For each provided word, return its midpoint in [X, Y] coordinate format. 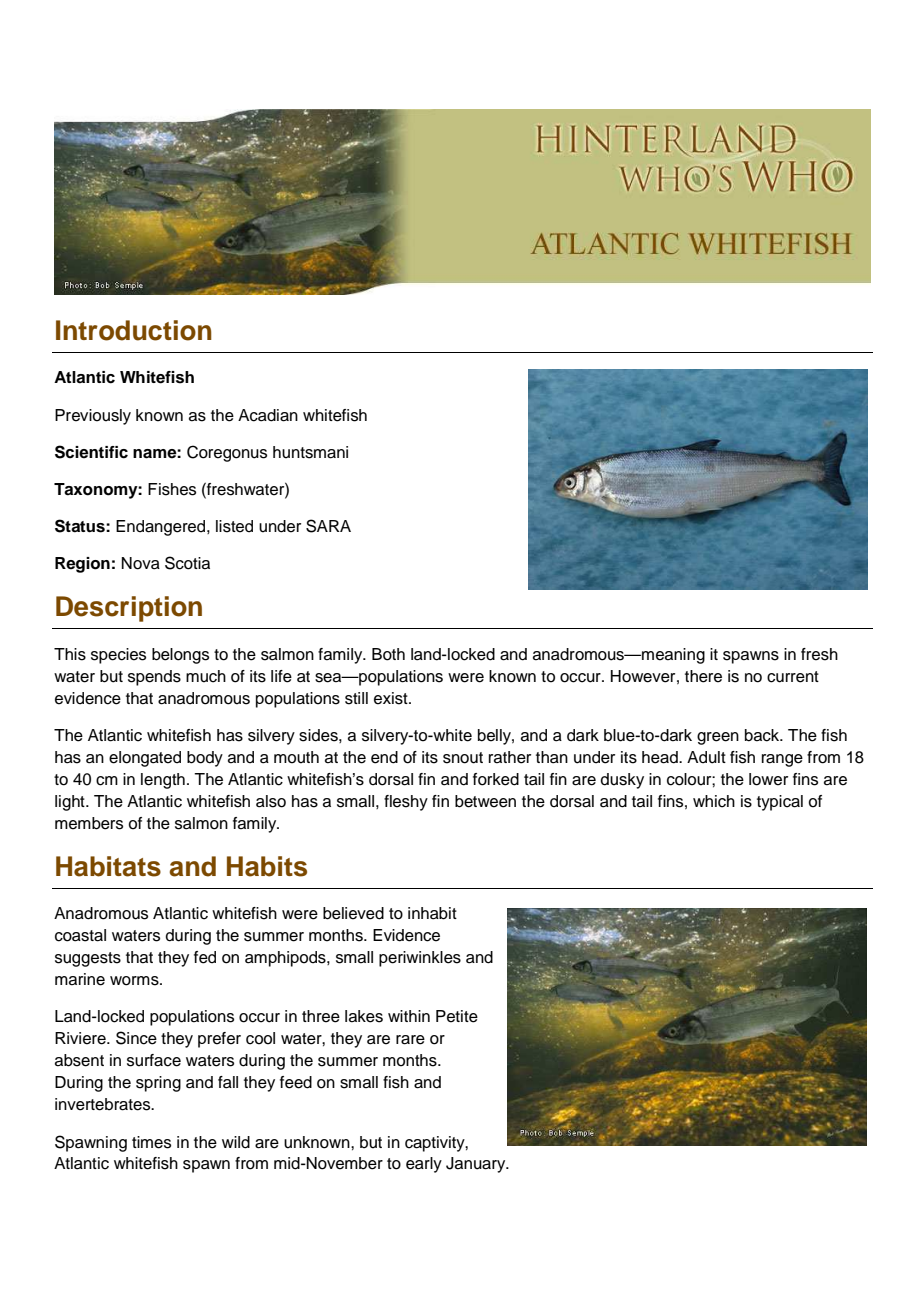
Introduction [134, 330]
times [151, 1142]
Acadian [268, 415]
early [424, 1165]
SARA [328, 526]
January [477, 1165]
